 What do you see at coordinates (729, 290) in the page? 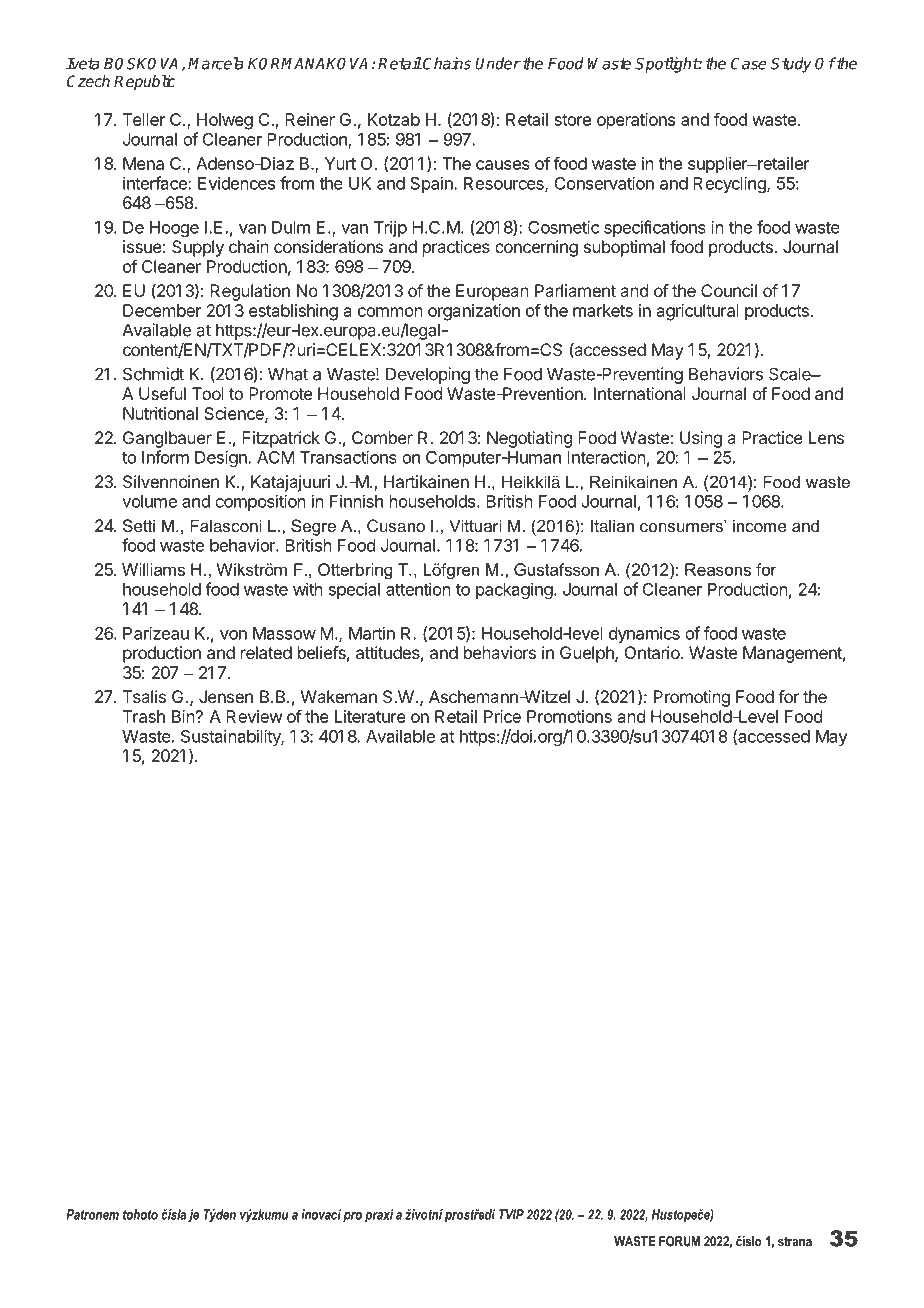
I see `Council` at bounding box center [729, 290].
